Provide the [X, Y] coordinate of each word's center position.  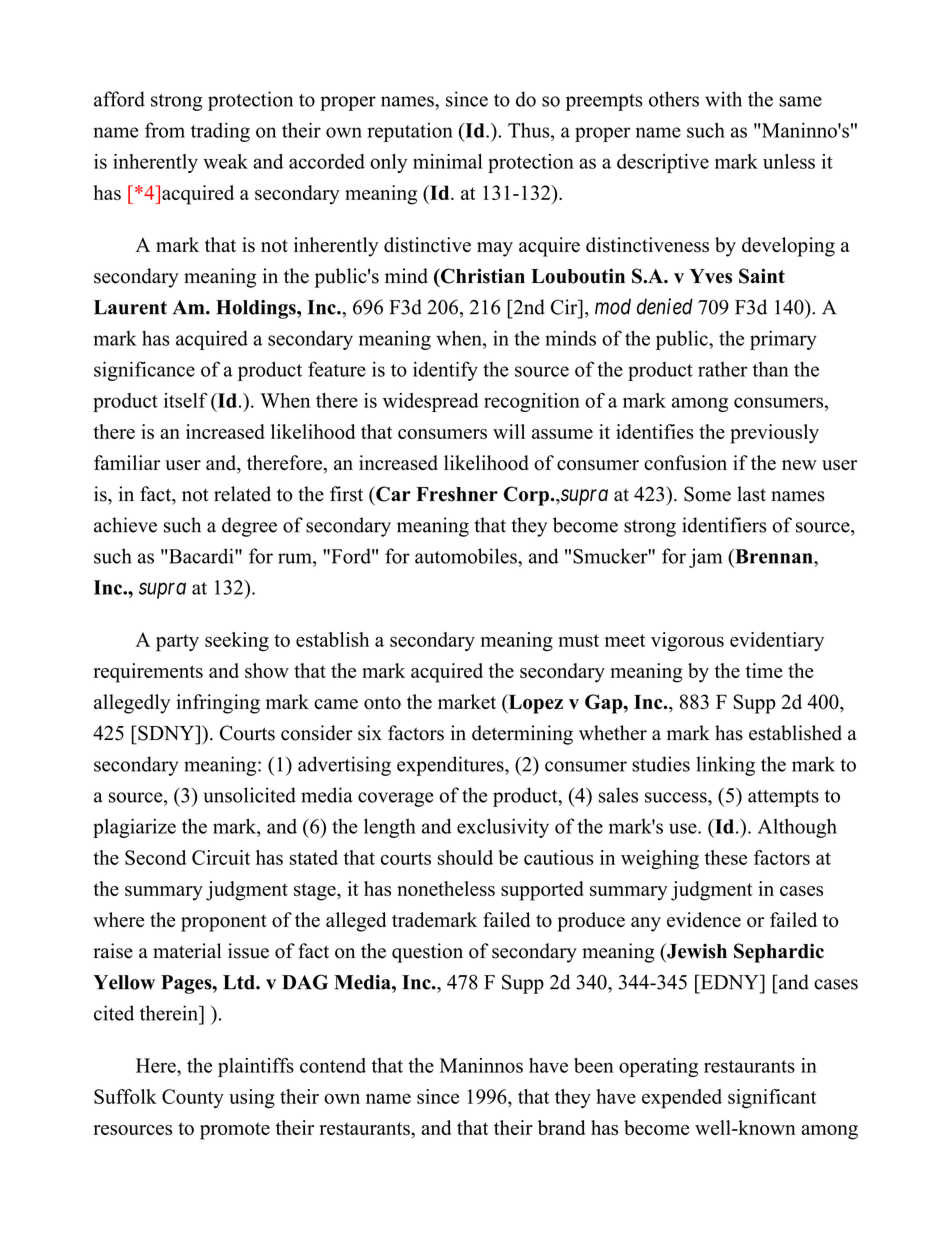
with [723, 99]
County [193, 1098]
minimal [447, 161]
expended [682, 1099]
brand [561, 1127]
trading [220, 132]
